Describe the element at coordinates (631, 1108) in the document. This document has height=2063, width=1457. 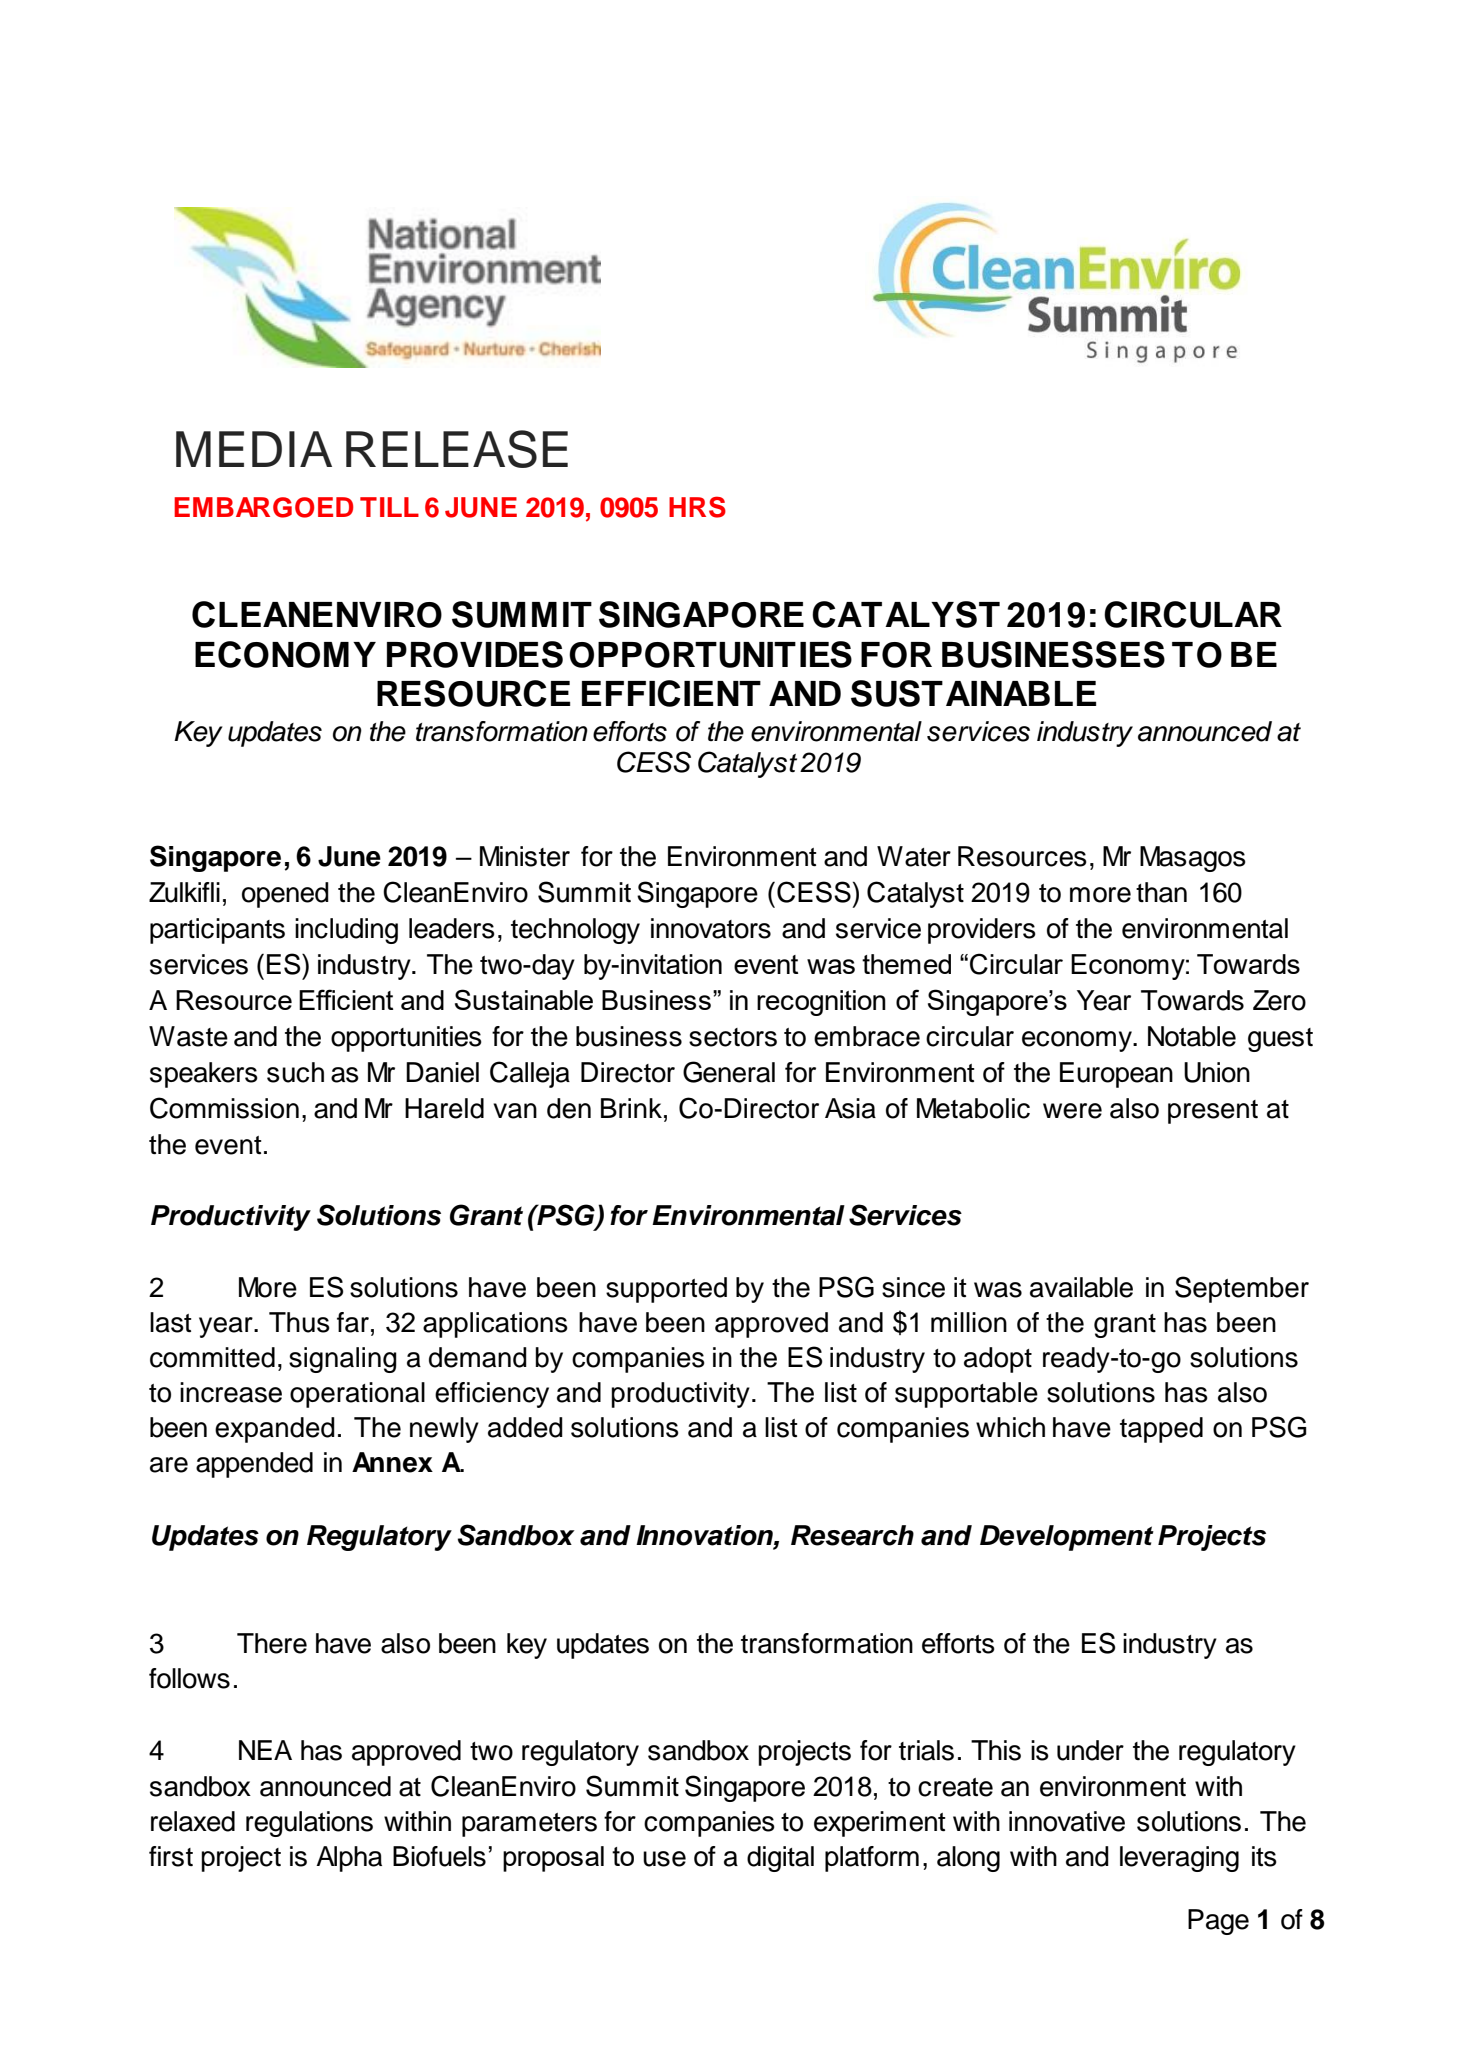
I see `Brink` at that location.
